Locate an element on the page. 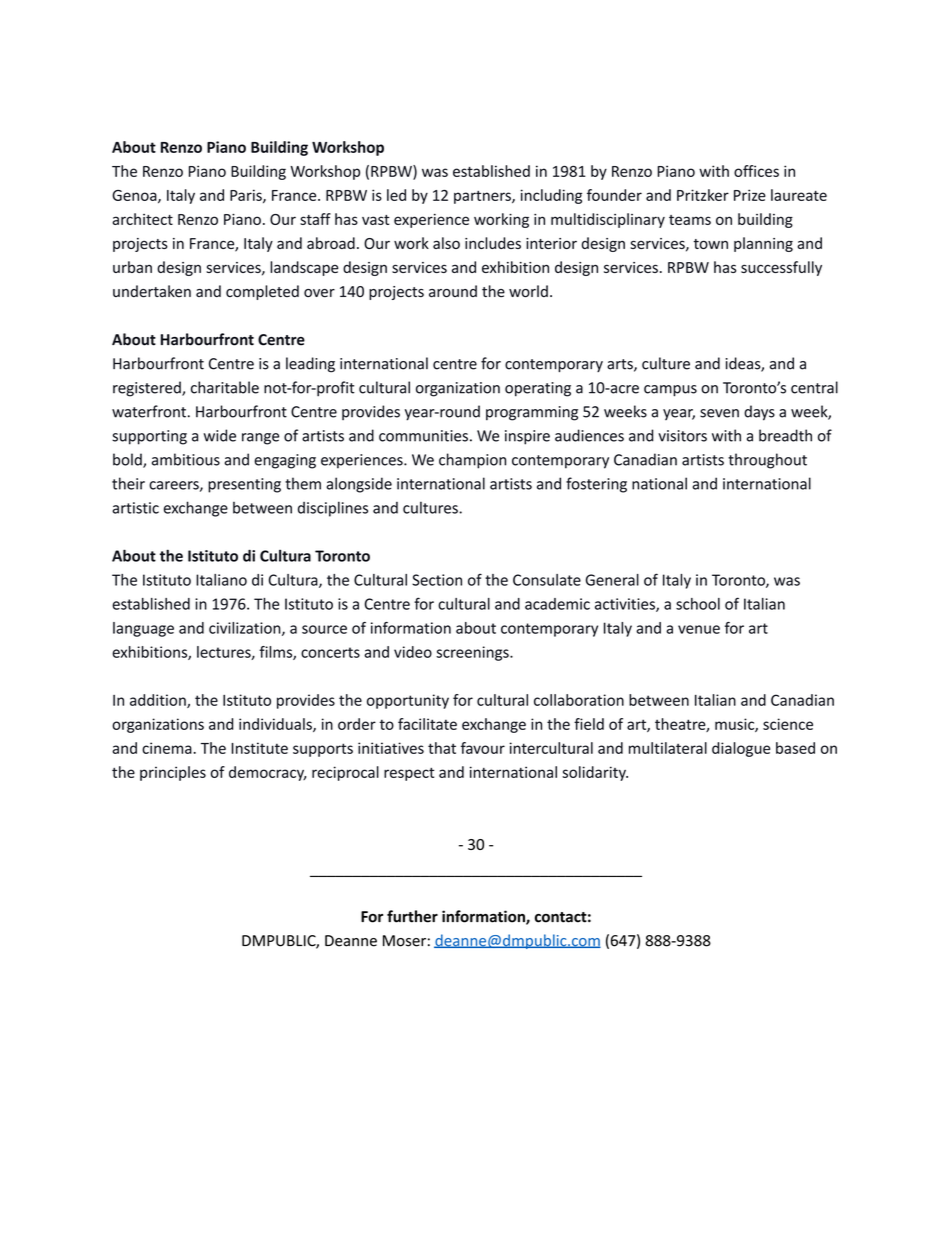 This image has width=952, height=1233. Prize is located at coordinates (750, 195).
